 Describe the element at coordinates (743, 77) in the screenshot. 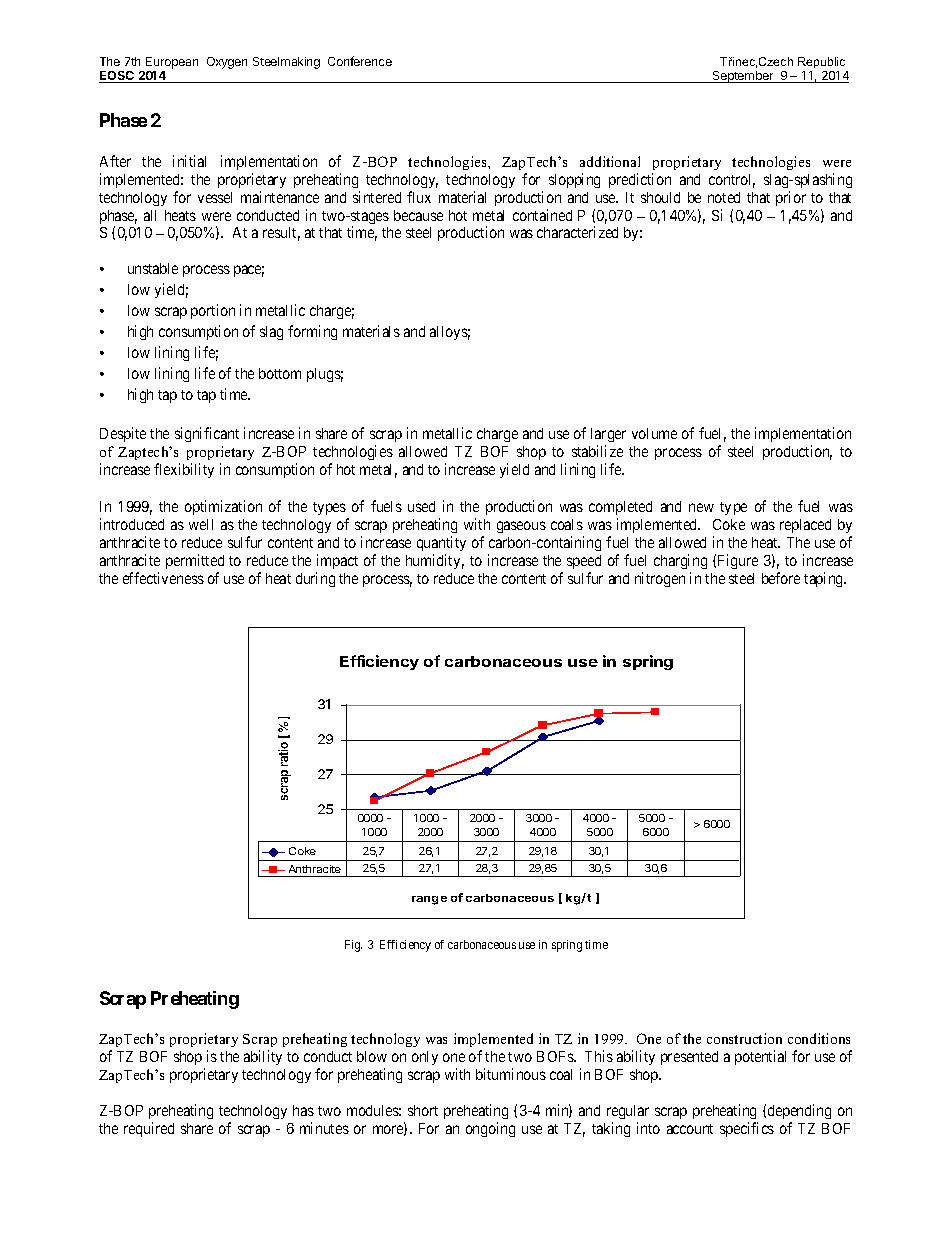

I see `September` at that location.
